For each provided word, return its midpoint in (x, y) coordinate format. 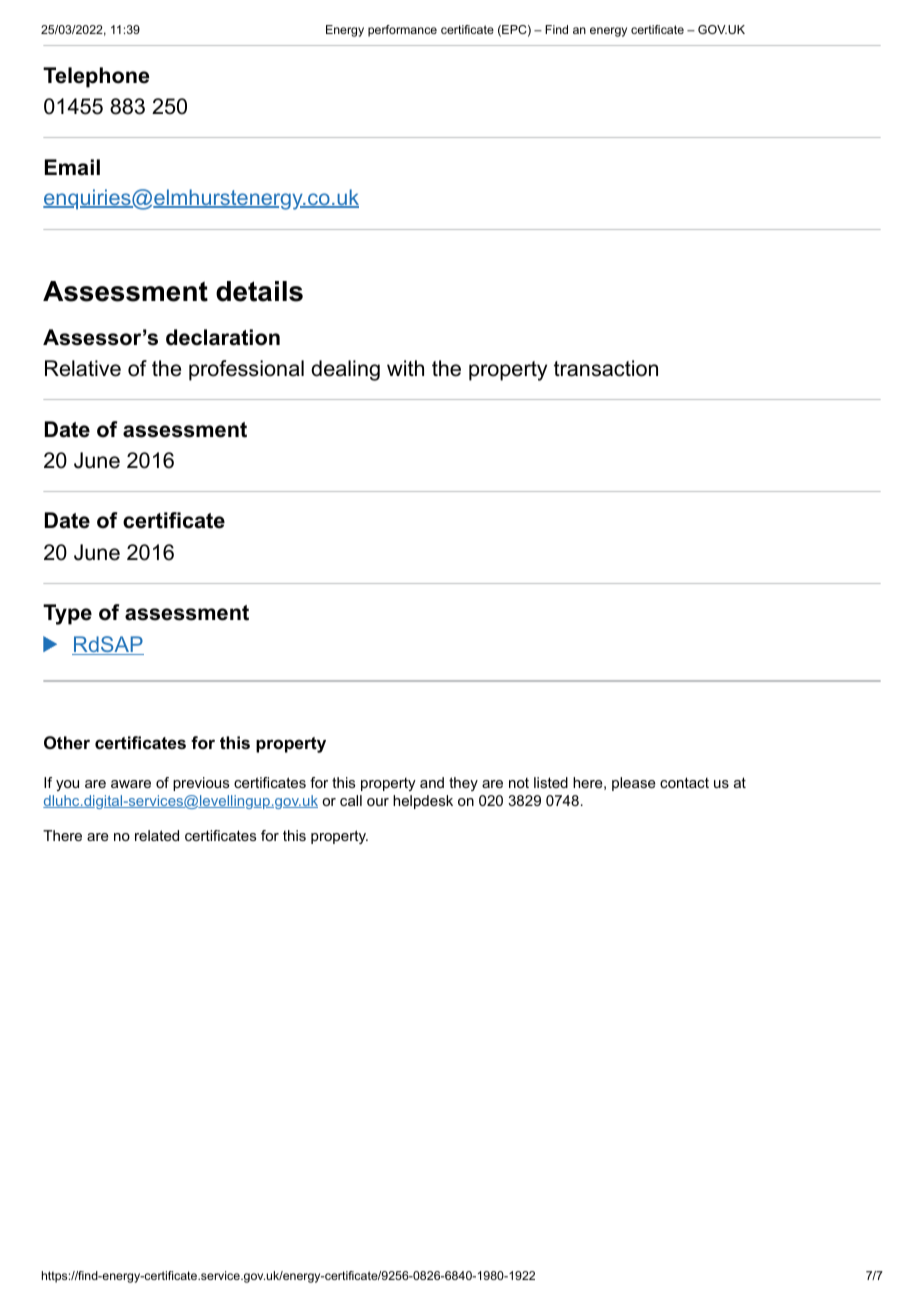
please (634, 784)
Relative (83, 368)
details (259, 291)
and (432, 782)
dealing (345, 370)
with (405, 368)
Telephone (96, 77)
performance (402, 31)
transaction (606, 368)
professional (246, 370)
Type (67, 614)
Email (72, 167)
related (157, 835)
